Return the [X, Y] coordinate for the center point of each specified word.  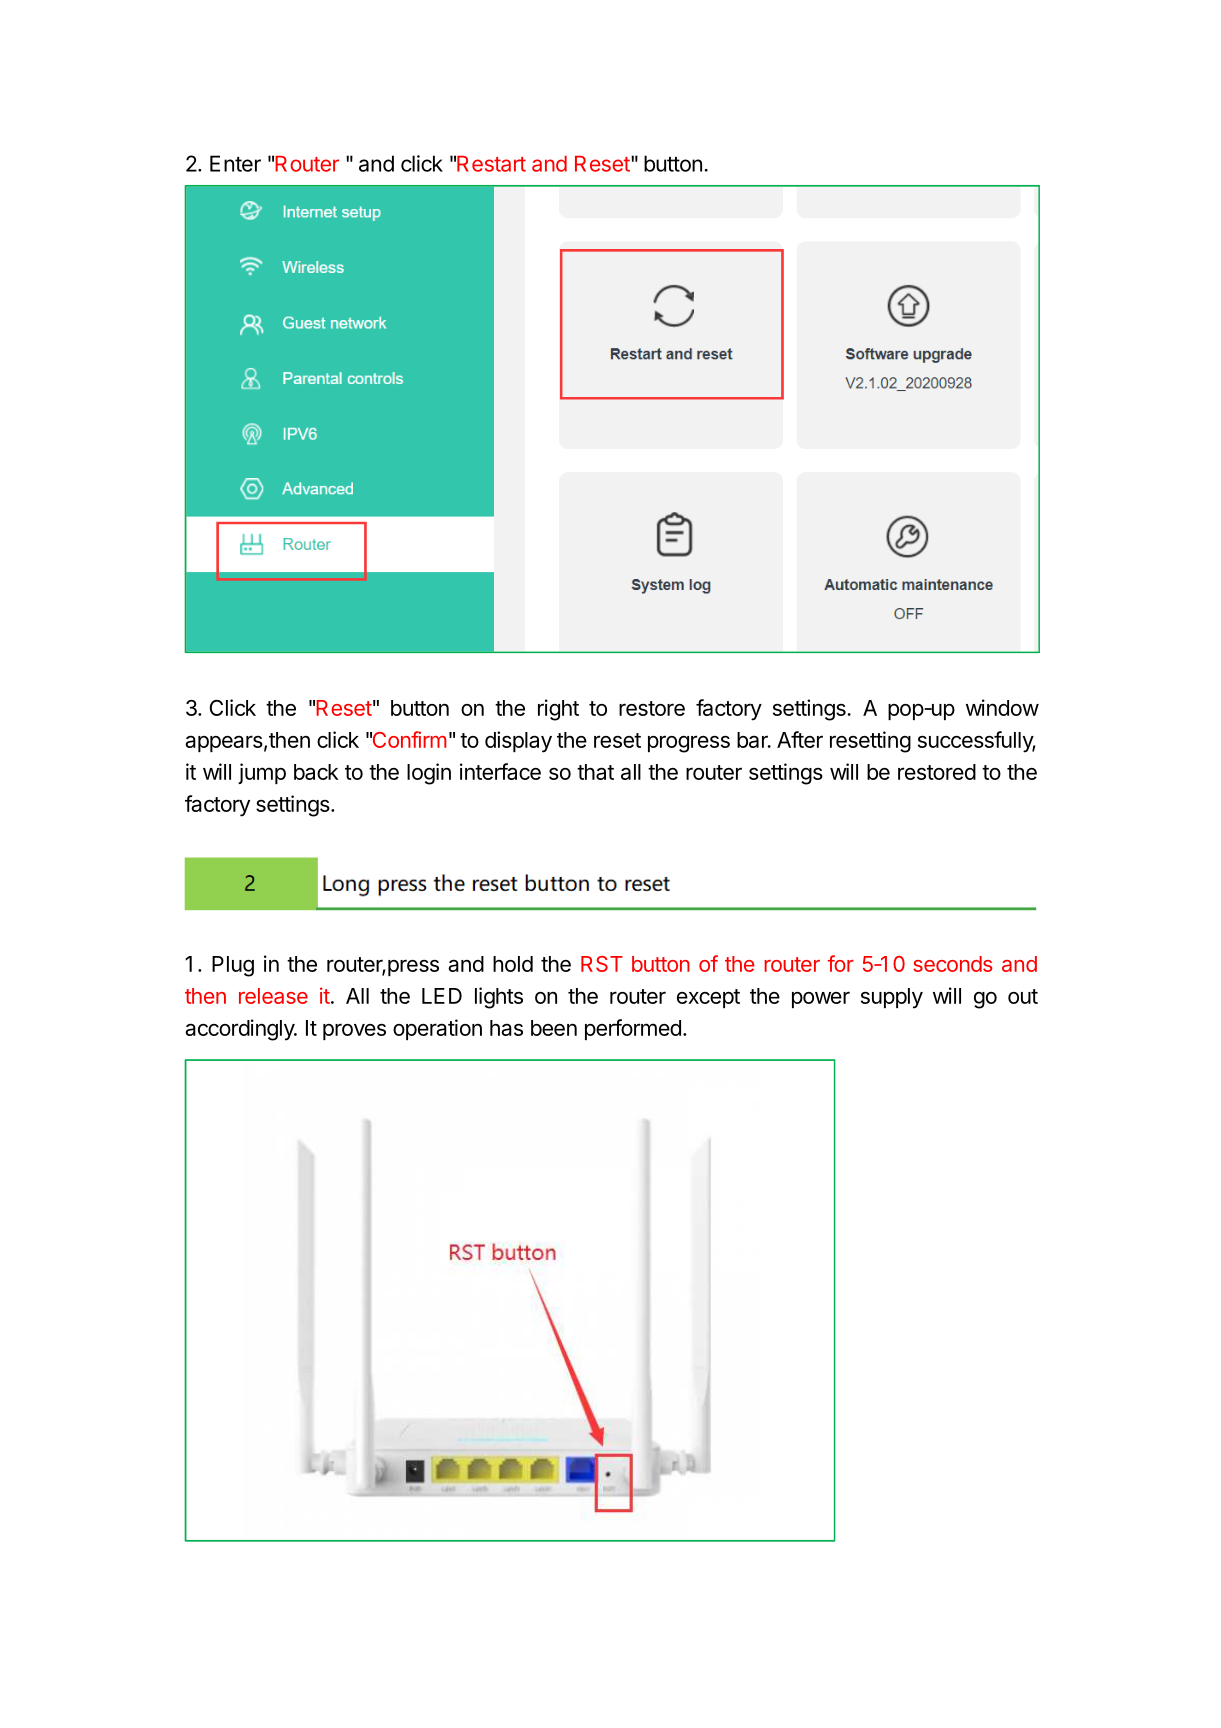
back [316, 772]
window [1002, 707]
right [558, 710]
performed [633, 1029]
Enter [235, 163]
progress [689, 744]
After [800, 739]
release [273, 996]
